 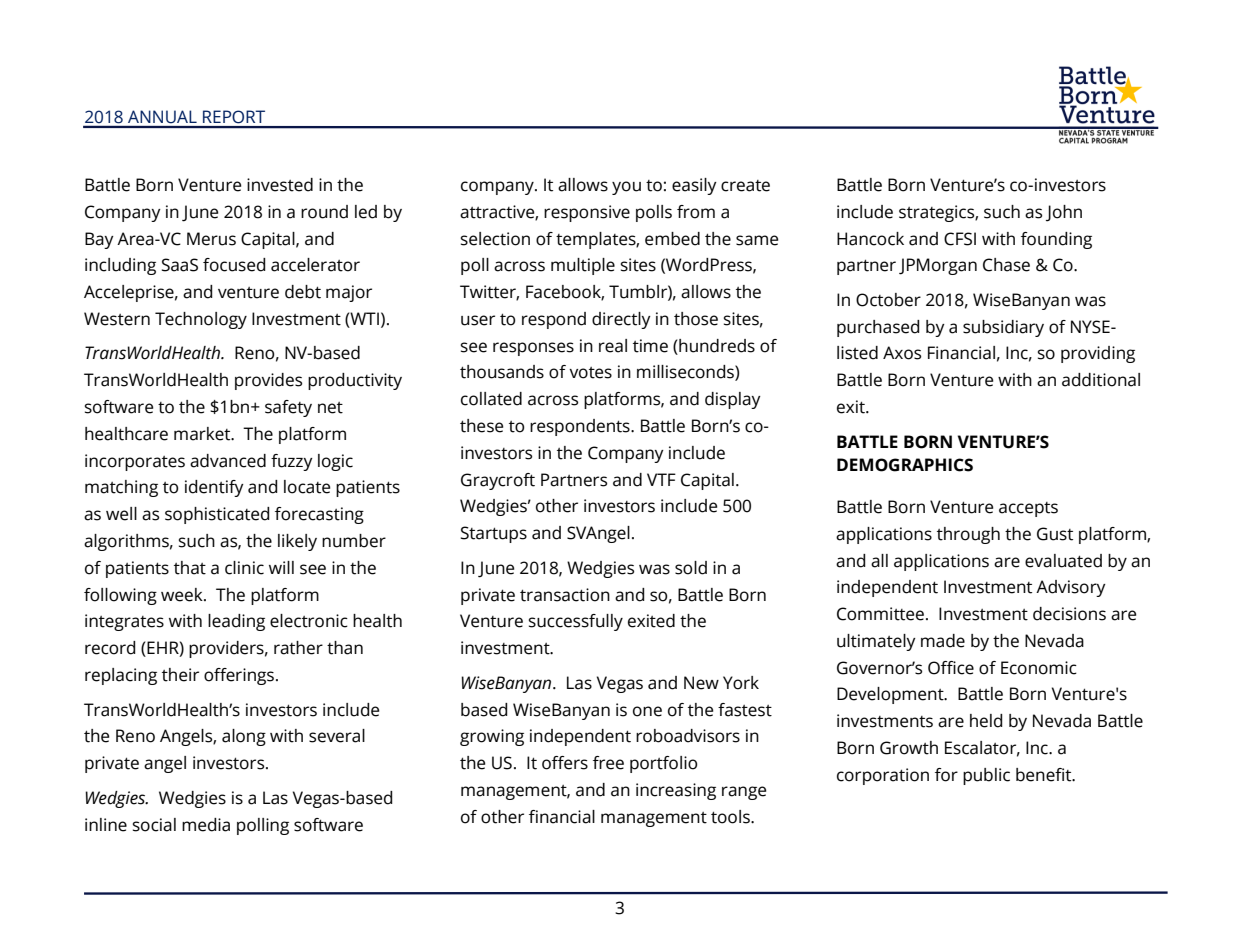 What do you see at coordinates (494, 534) in the screenshot?
I see `Startups` at bounding box center [494, 534].
